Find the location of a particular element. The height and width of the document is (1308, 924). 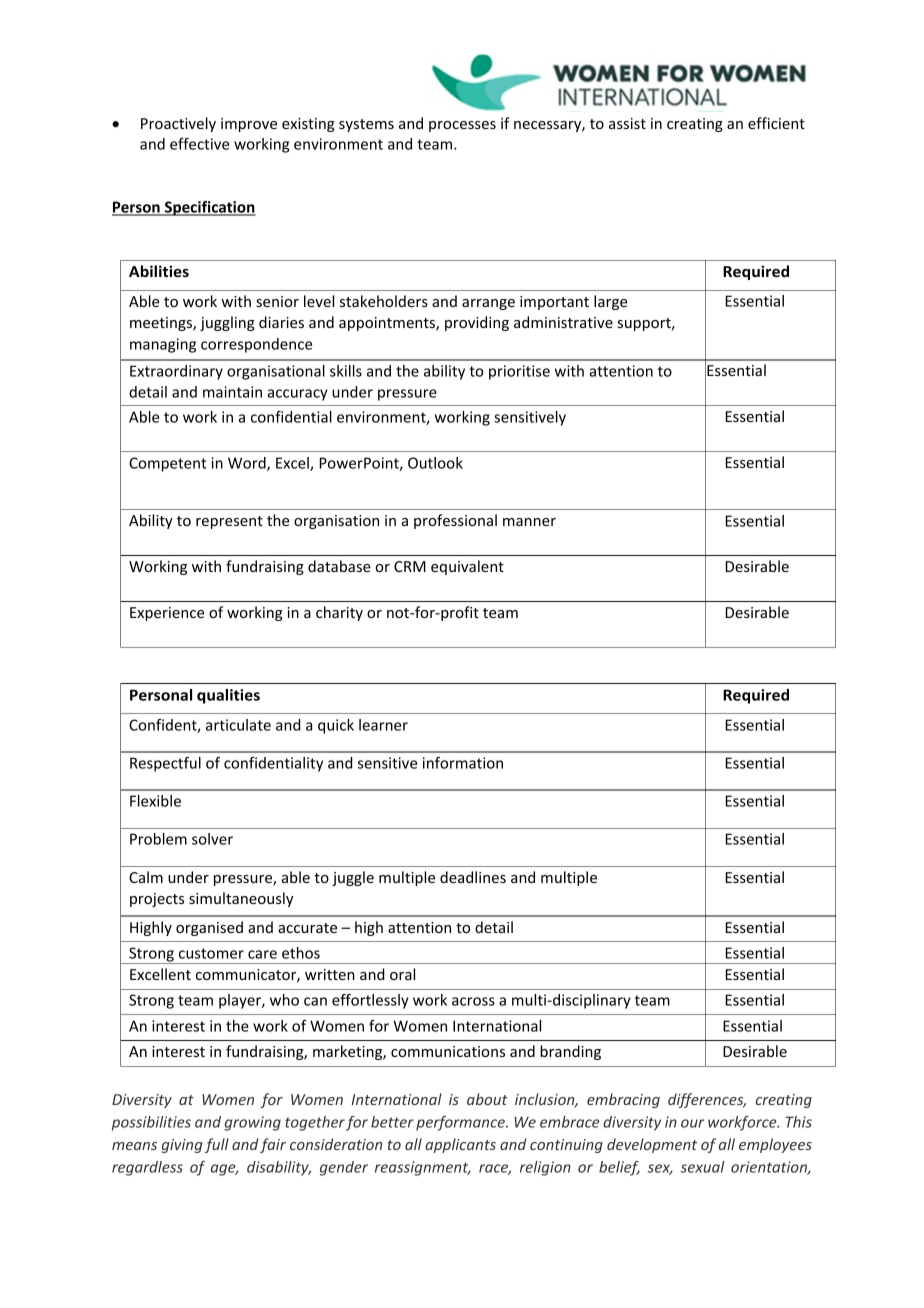

full is located at coordinates (217, 1145).
